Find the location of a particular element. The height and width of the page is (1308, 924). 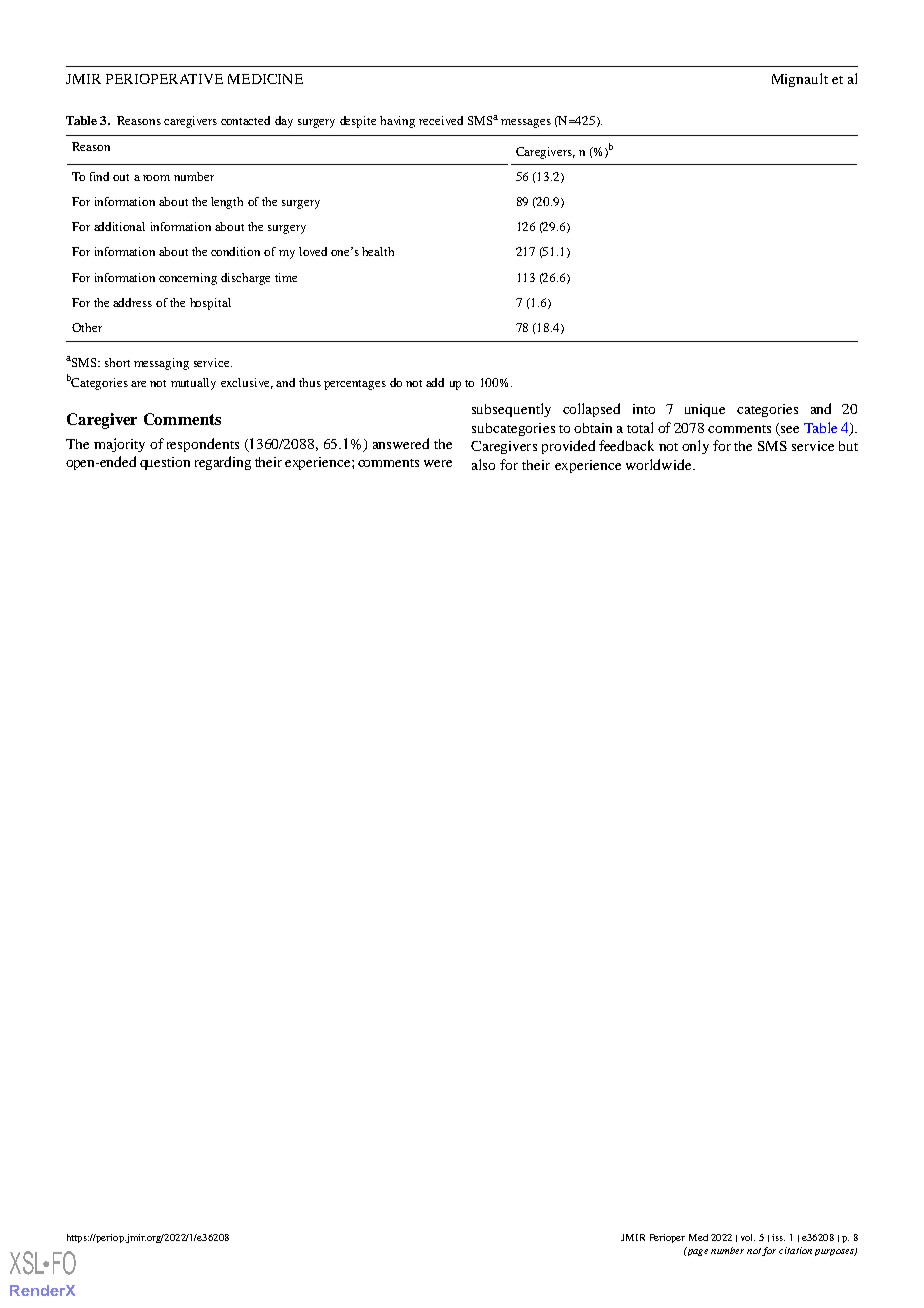

also is located at coordinates (483, 464).
